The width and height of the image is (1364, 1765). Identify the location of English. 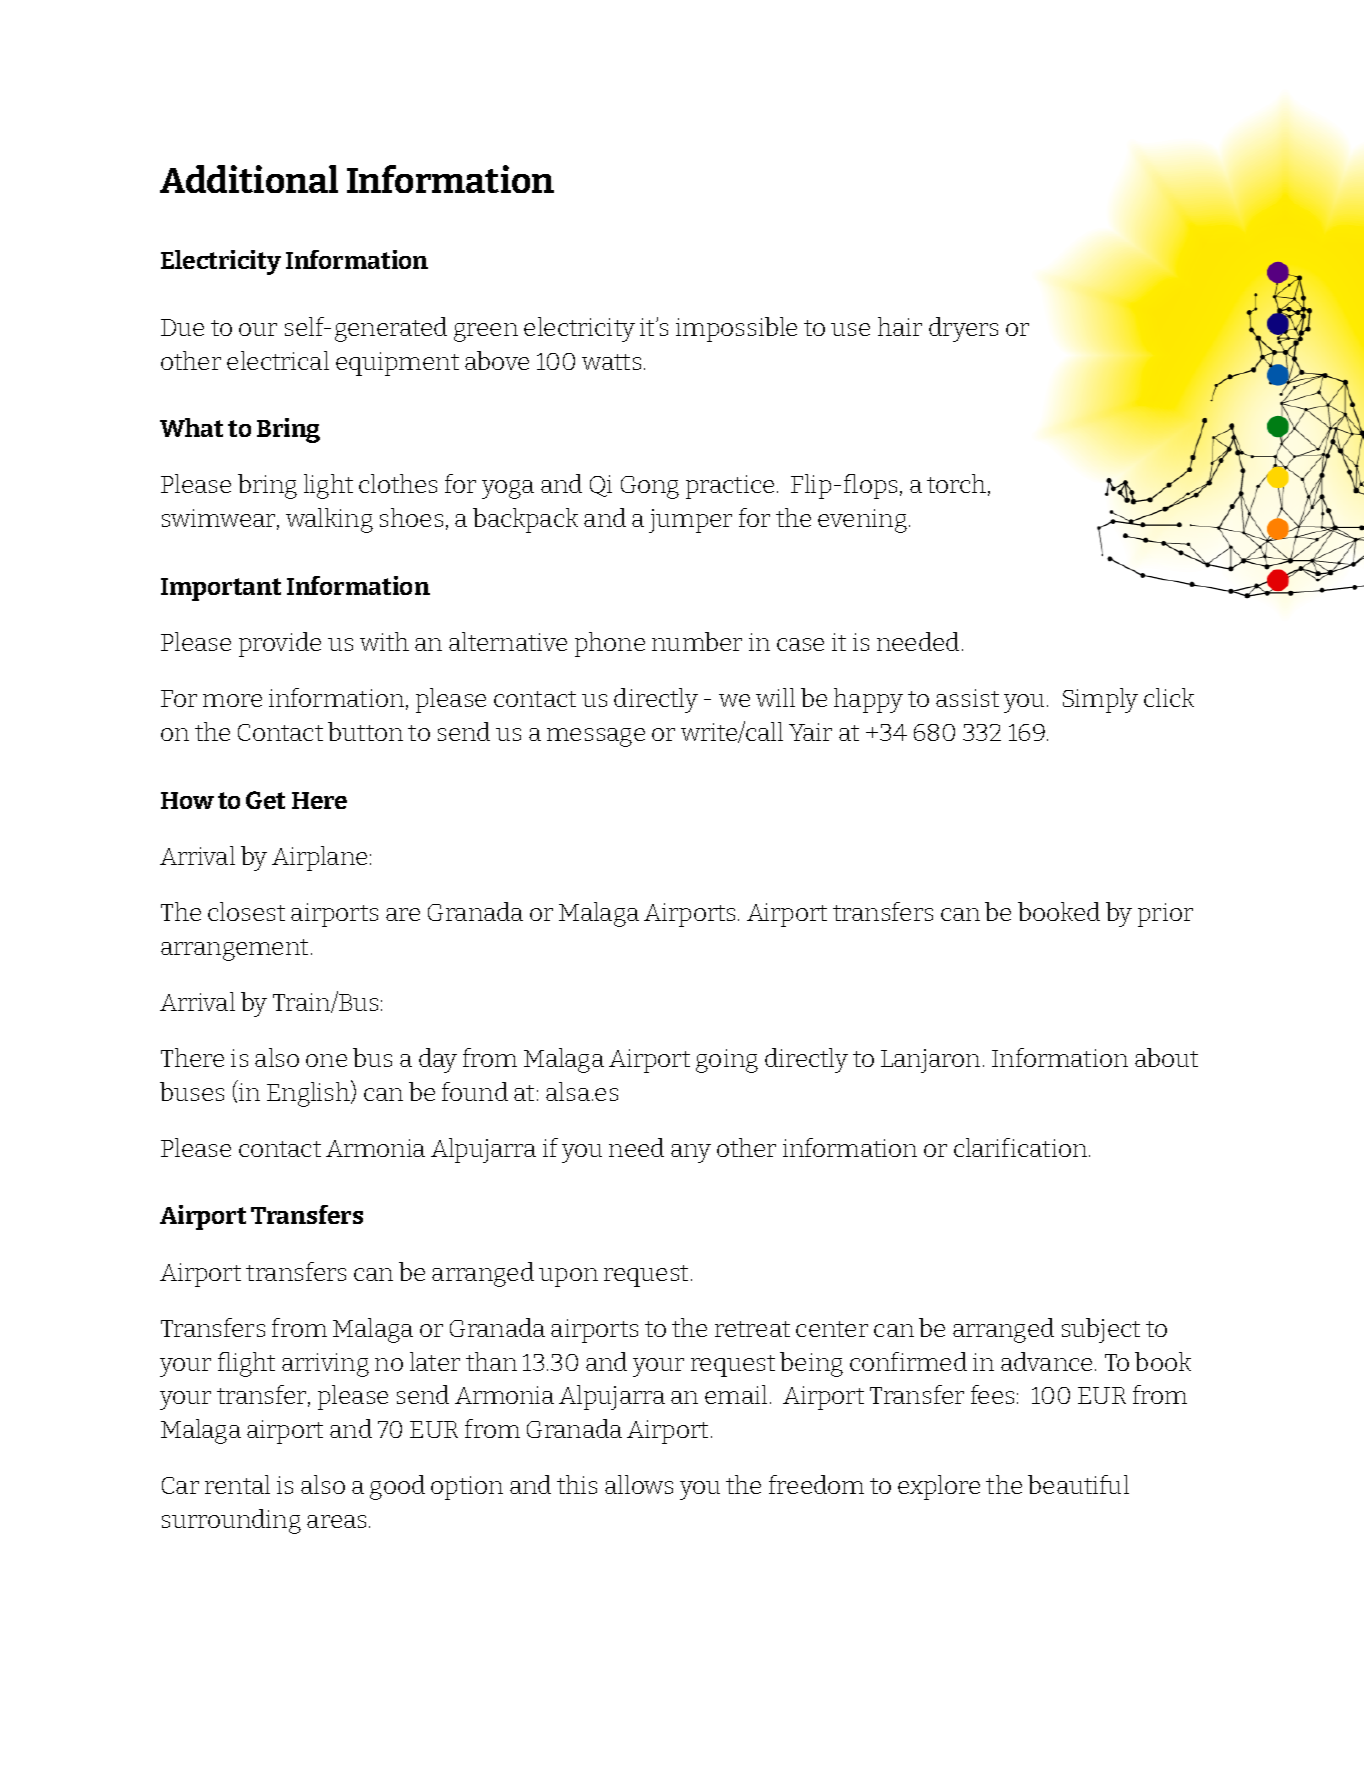
(310, 1093).
